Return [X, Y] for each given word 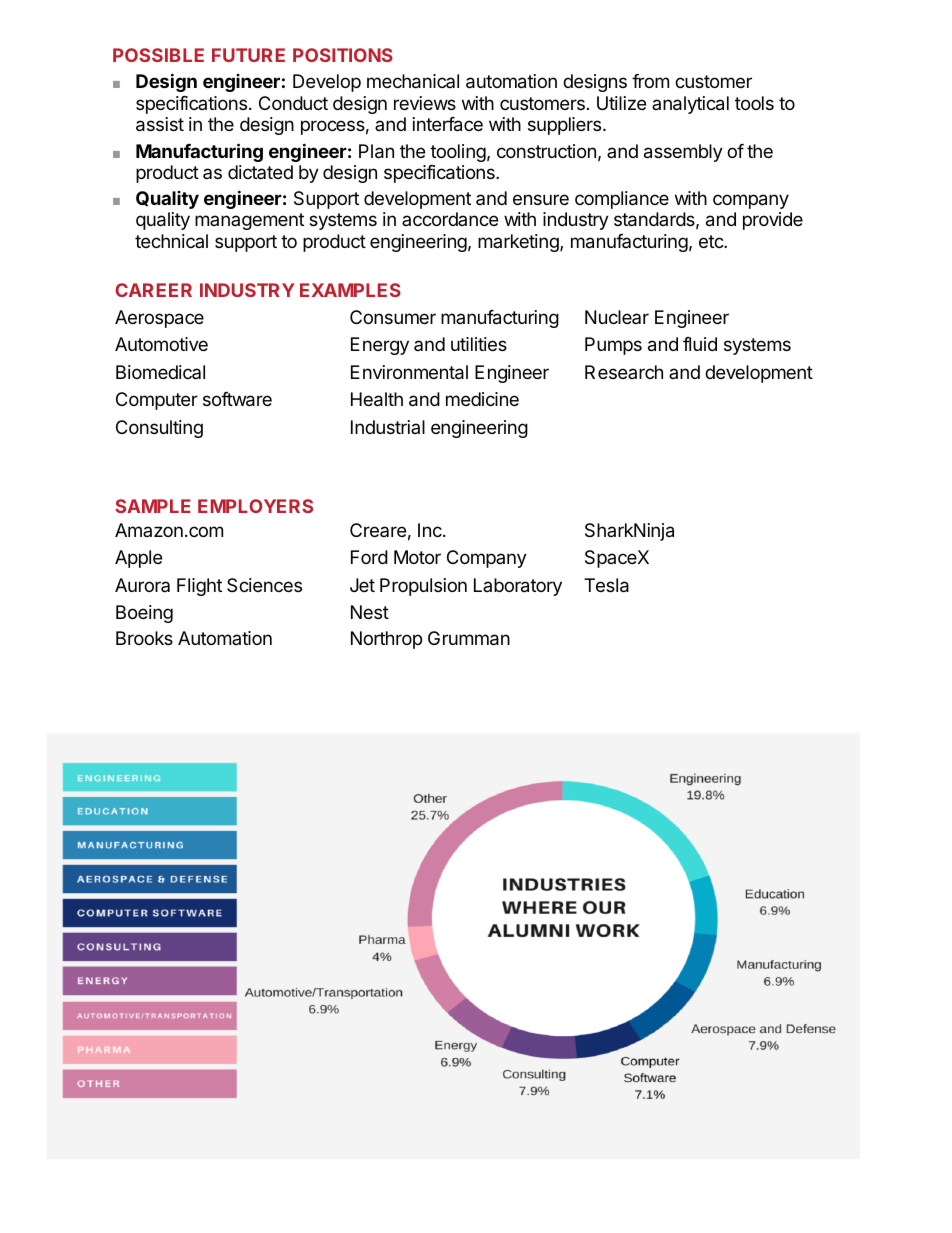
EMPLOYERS [255, 506]
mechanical [413, 81]
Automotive [161, 344]
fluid [700, 344]
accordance [450, 219]
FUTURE [248, 55]
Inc [431, 530]
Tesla [606, 585]
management [249, 221]
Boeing [144, 614]
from [650, 81]
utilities [479, 344]
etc [712, 241]
